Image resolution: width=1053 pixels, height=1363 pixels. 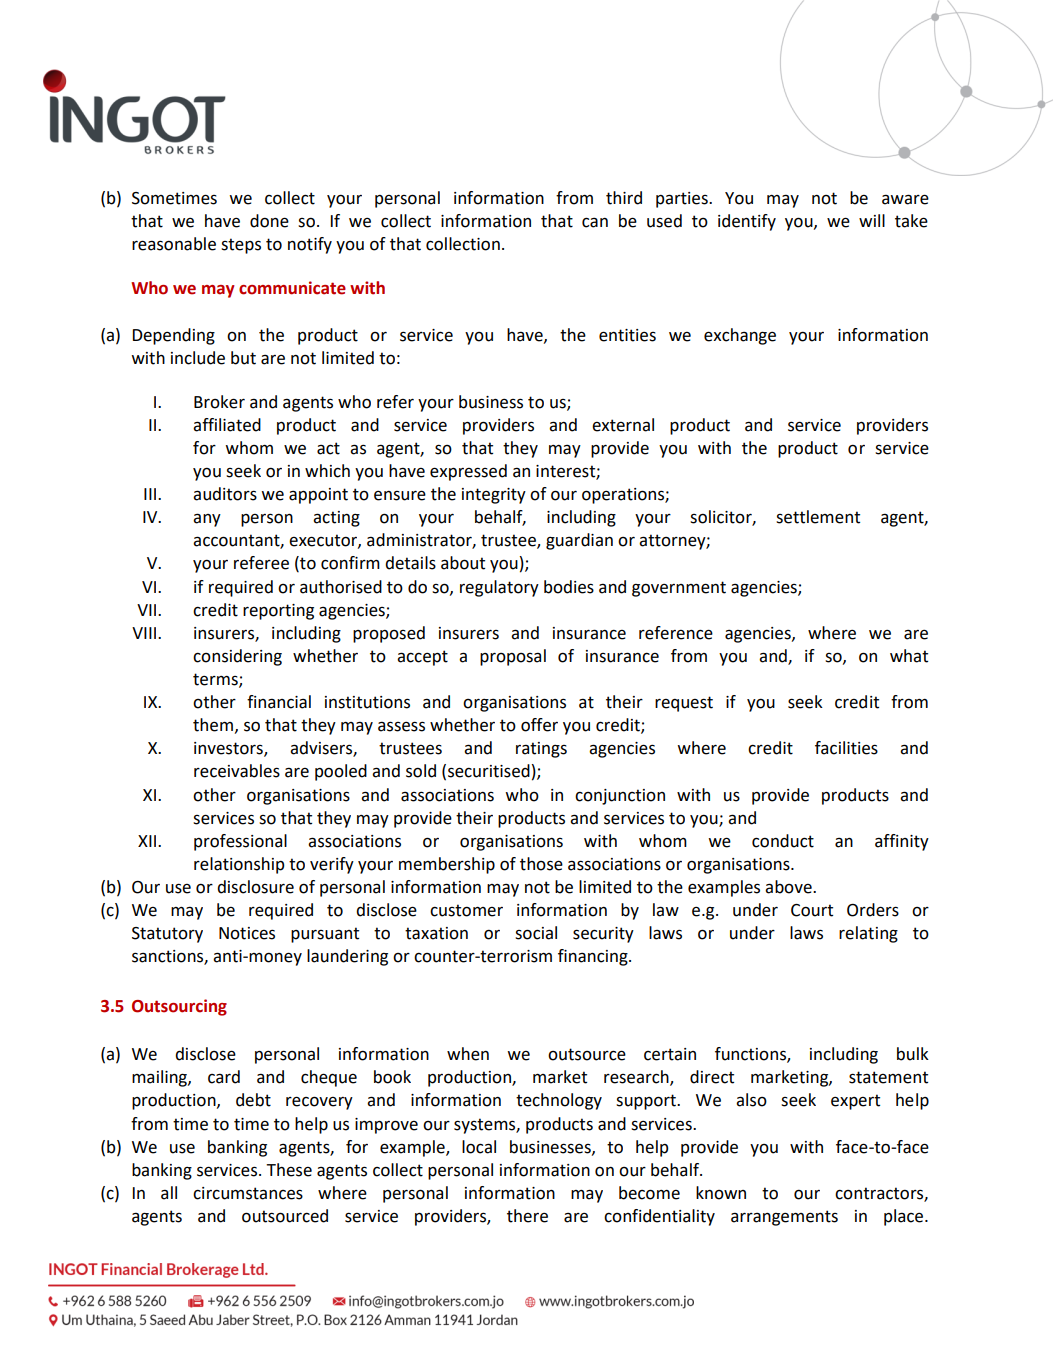 What do you see at coordinates (846, 748) in the image?
I see `facilities` at bounding box center [846, 748].
